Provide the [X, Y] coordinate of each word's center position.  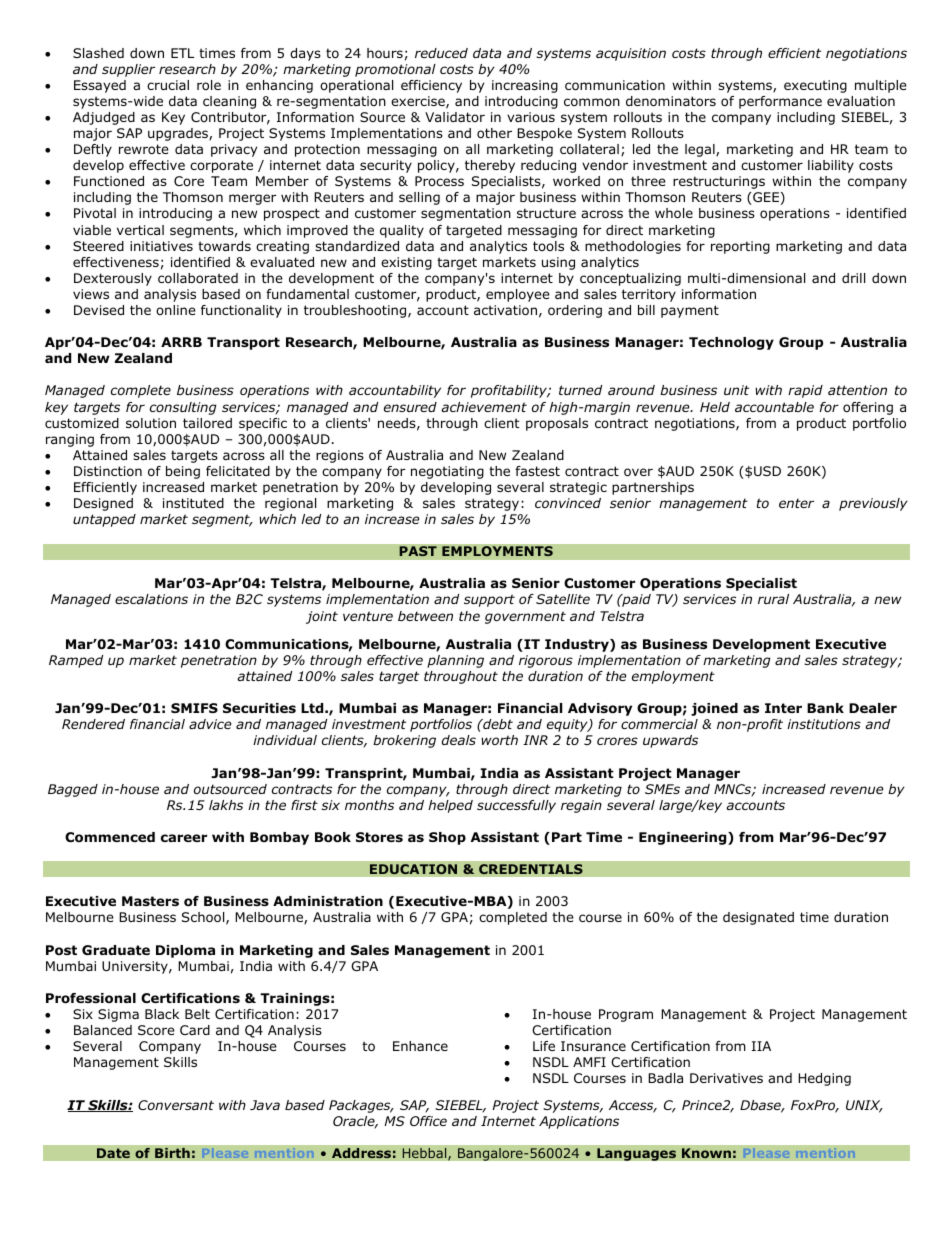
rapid [805, 391]
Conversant [176, 1105]
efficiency [431, 86]
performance [780, 102]
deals [459, 740]
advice [210, 724]
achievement [484, 407]
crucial [168, 85]
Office [428, 1121]
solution [151, 423]
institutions [824, 724]
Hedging [824, 1079]
